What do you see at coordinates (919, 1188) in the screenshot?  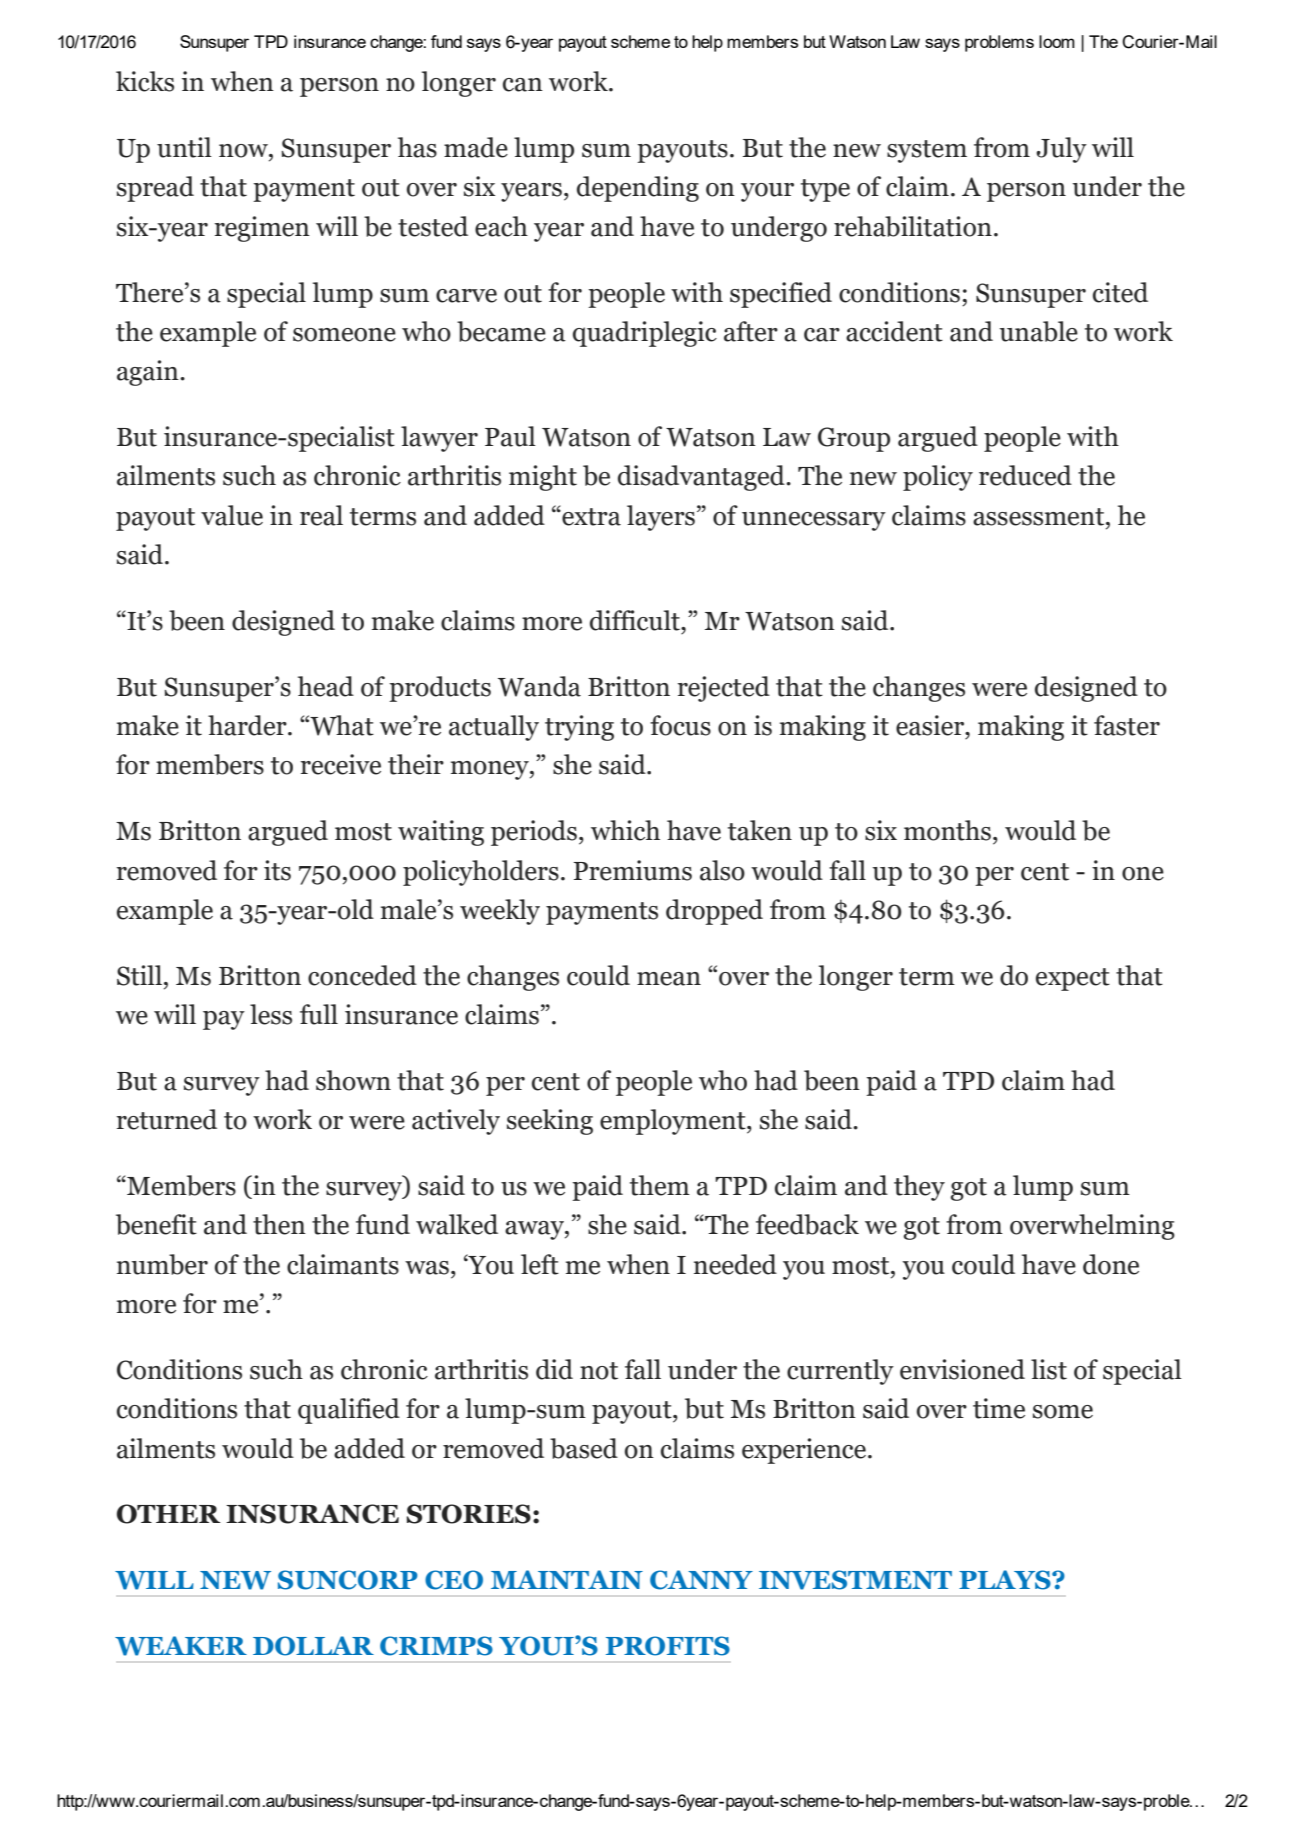 I see `they` at bounding box center [919, 1188].
